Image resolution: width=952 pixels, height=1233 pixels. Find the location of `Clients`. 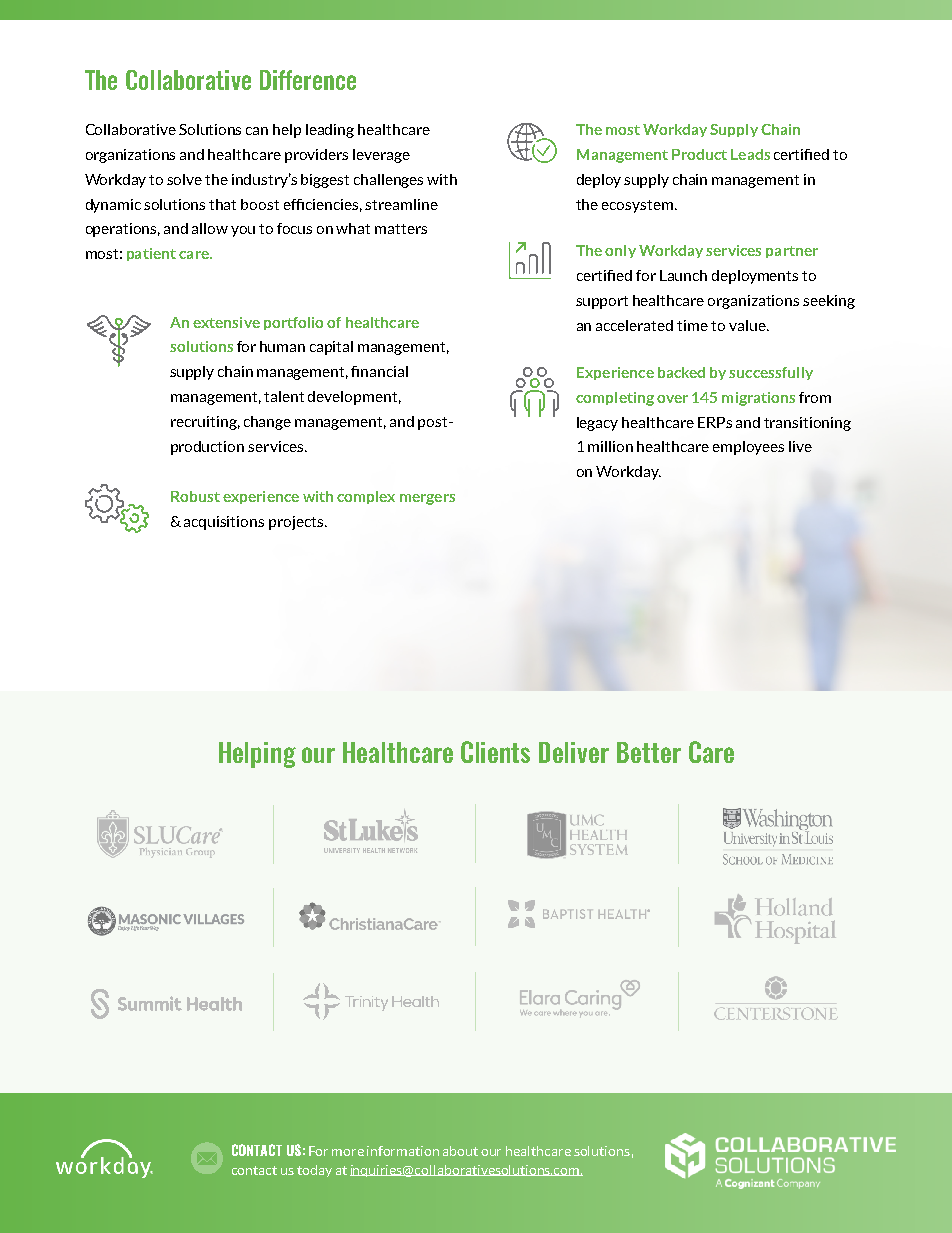

Clients is located at coordinates (495, 752).
